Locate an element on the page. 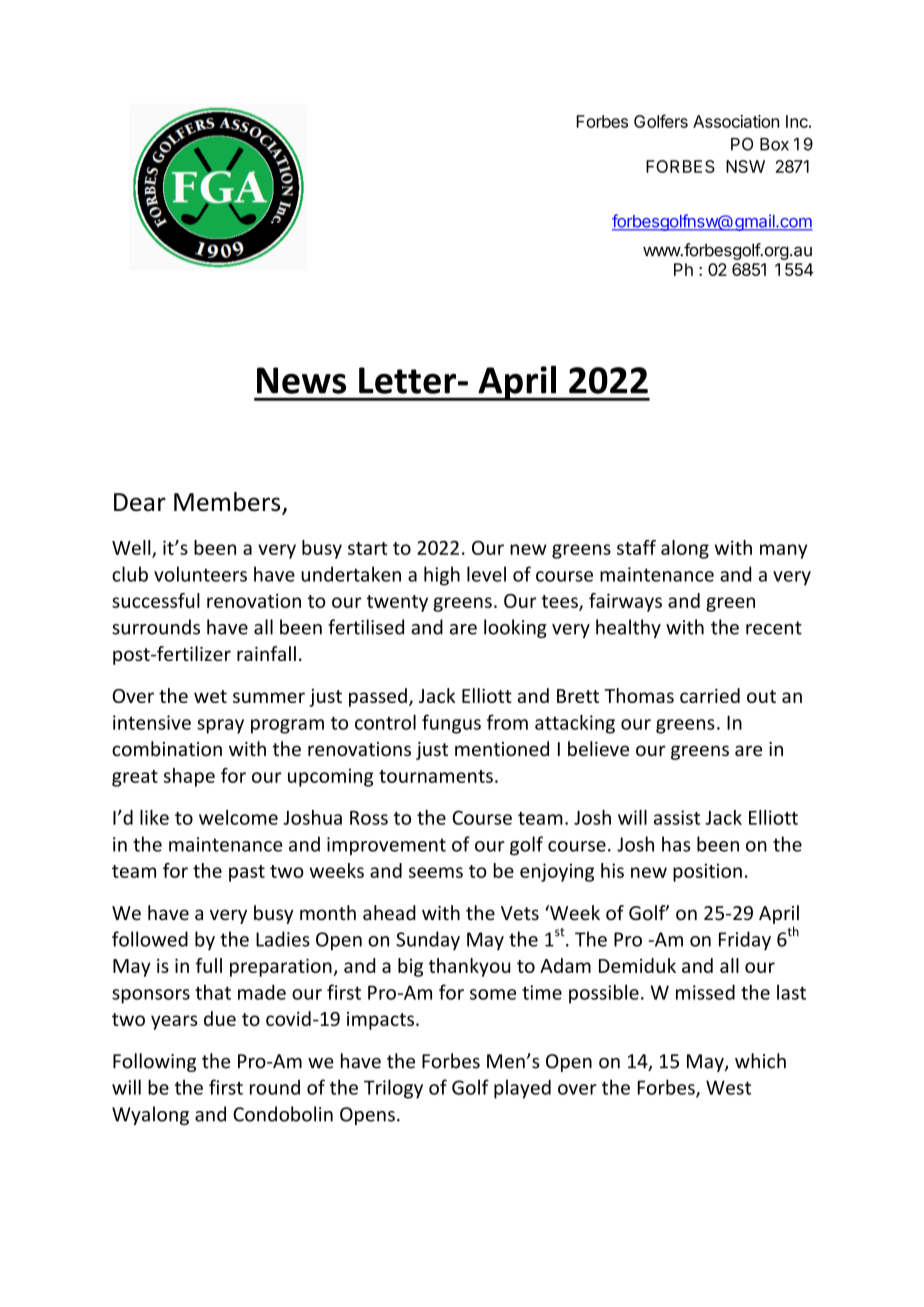 Image resolution: width=924 pixels, height=1307 pixels. start is located at coordinates (368, 548).
